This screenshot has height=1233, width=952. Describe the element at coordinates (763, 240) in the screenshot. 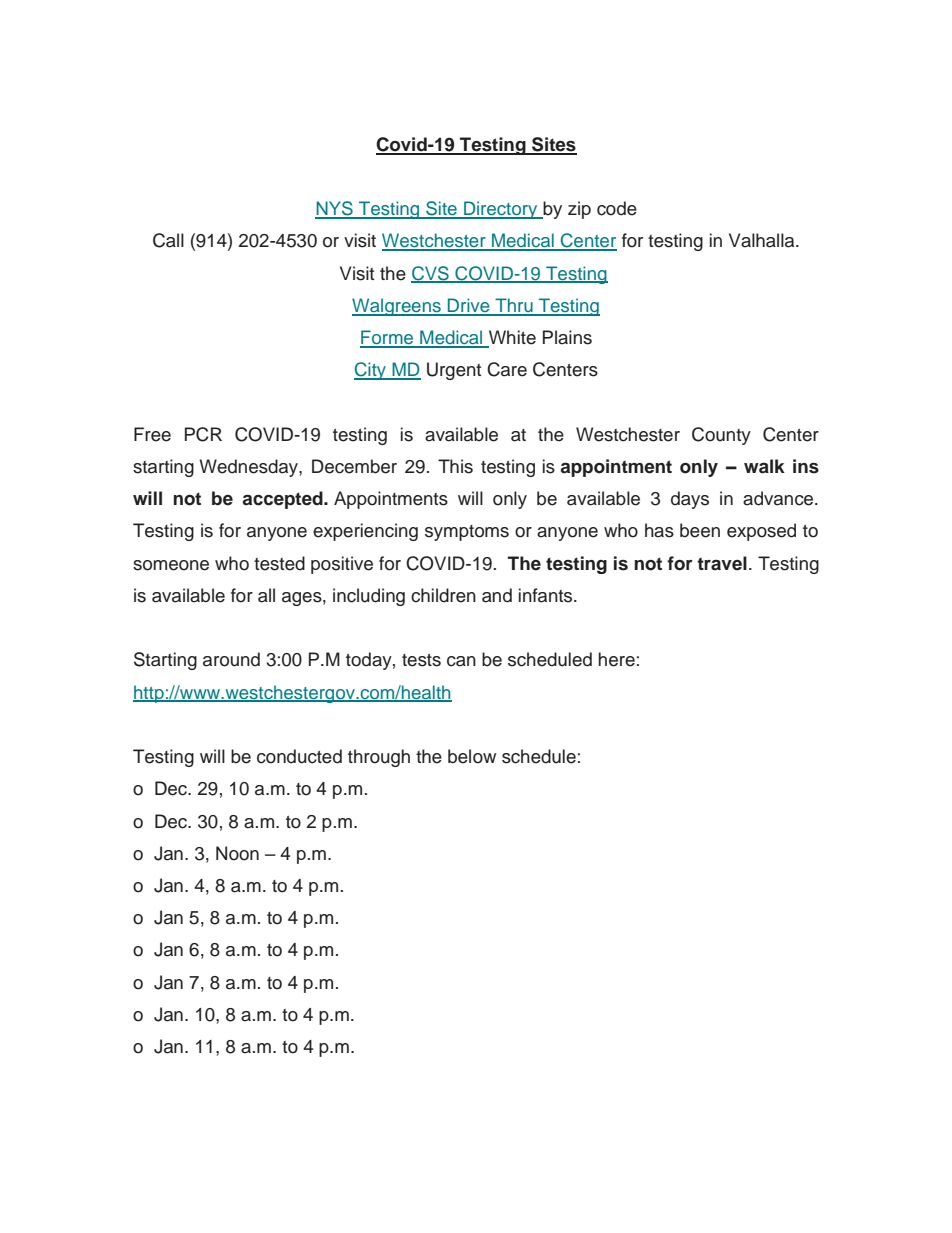

I see `Valhalla` at that location.
